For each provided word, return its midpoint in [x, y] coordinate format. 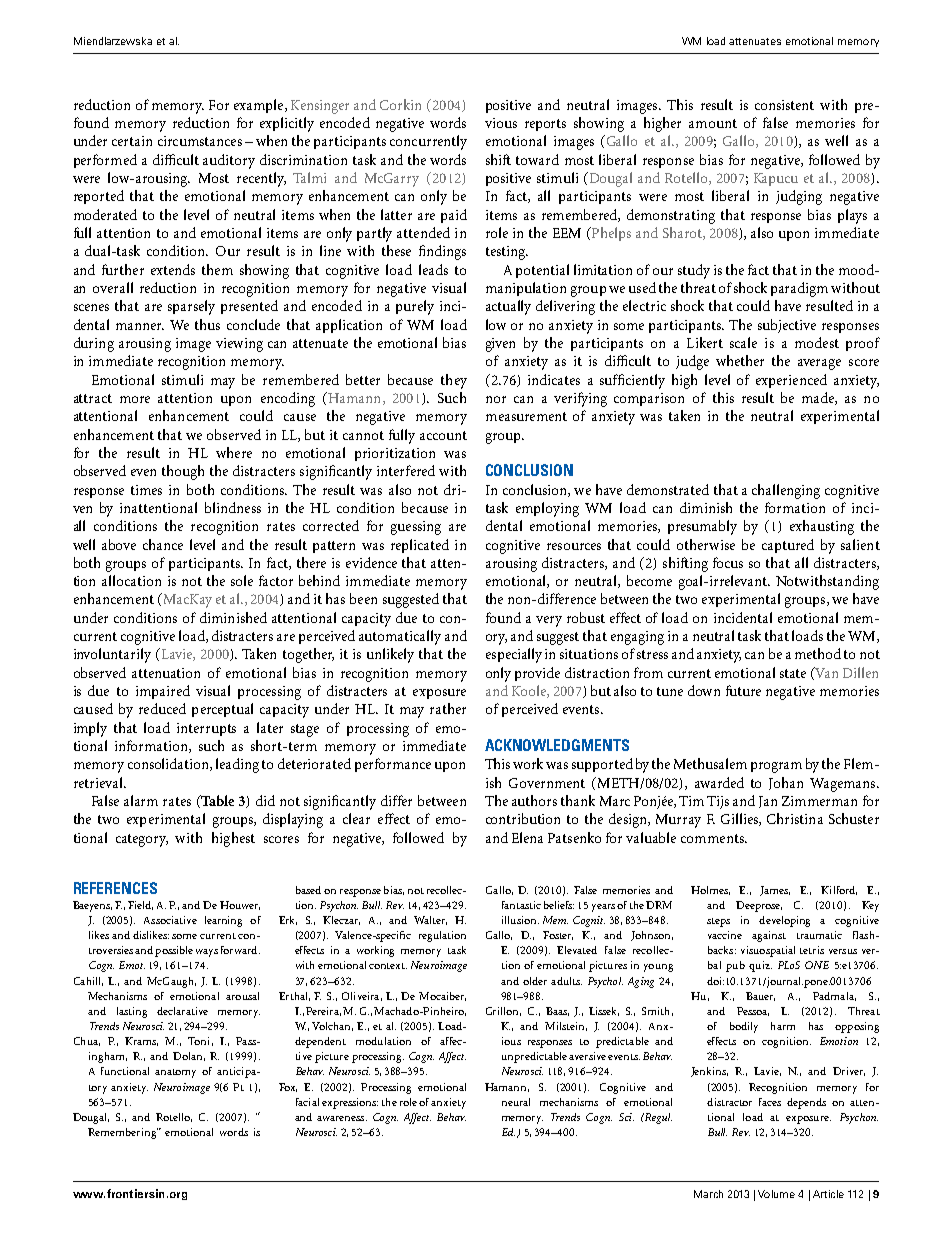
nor [496, 399]
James [775, 891]
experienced [791, 381]
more [135, 399]
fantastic [521, 905]
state [793, 673]
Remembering [123, 1133]
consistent [784, 105]
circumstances [200, 141]
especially [514, 655]
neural [516, 1102]
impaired [163, 692]
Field [140, 905]
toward [537, 159]
